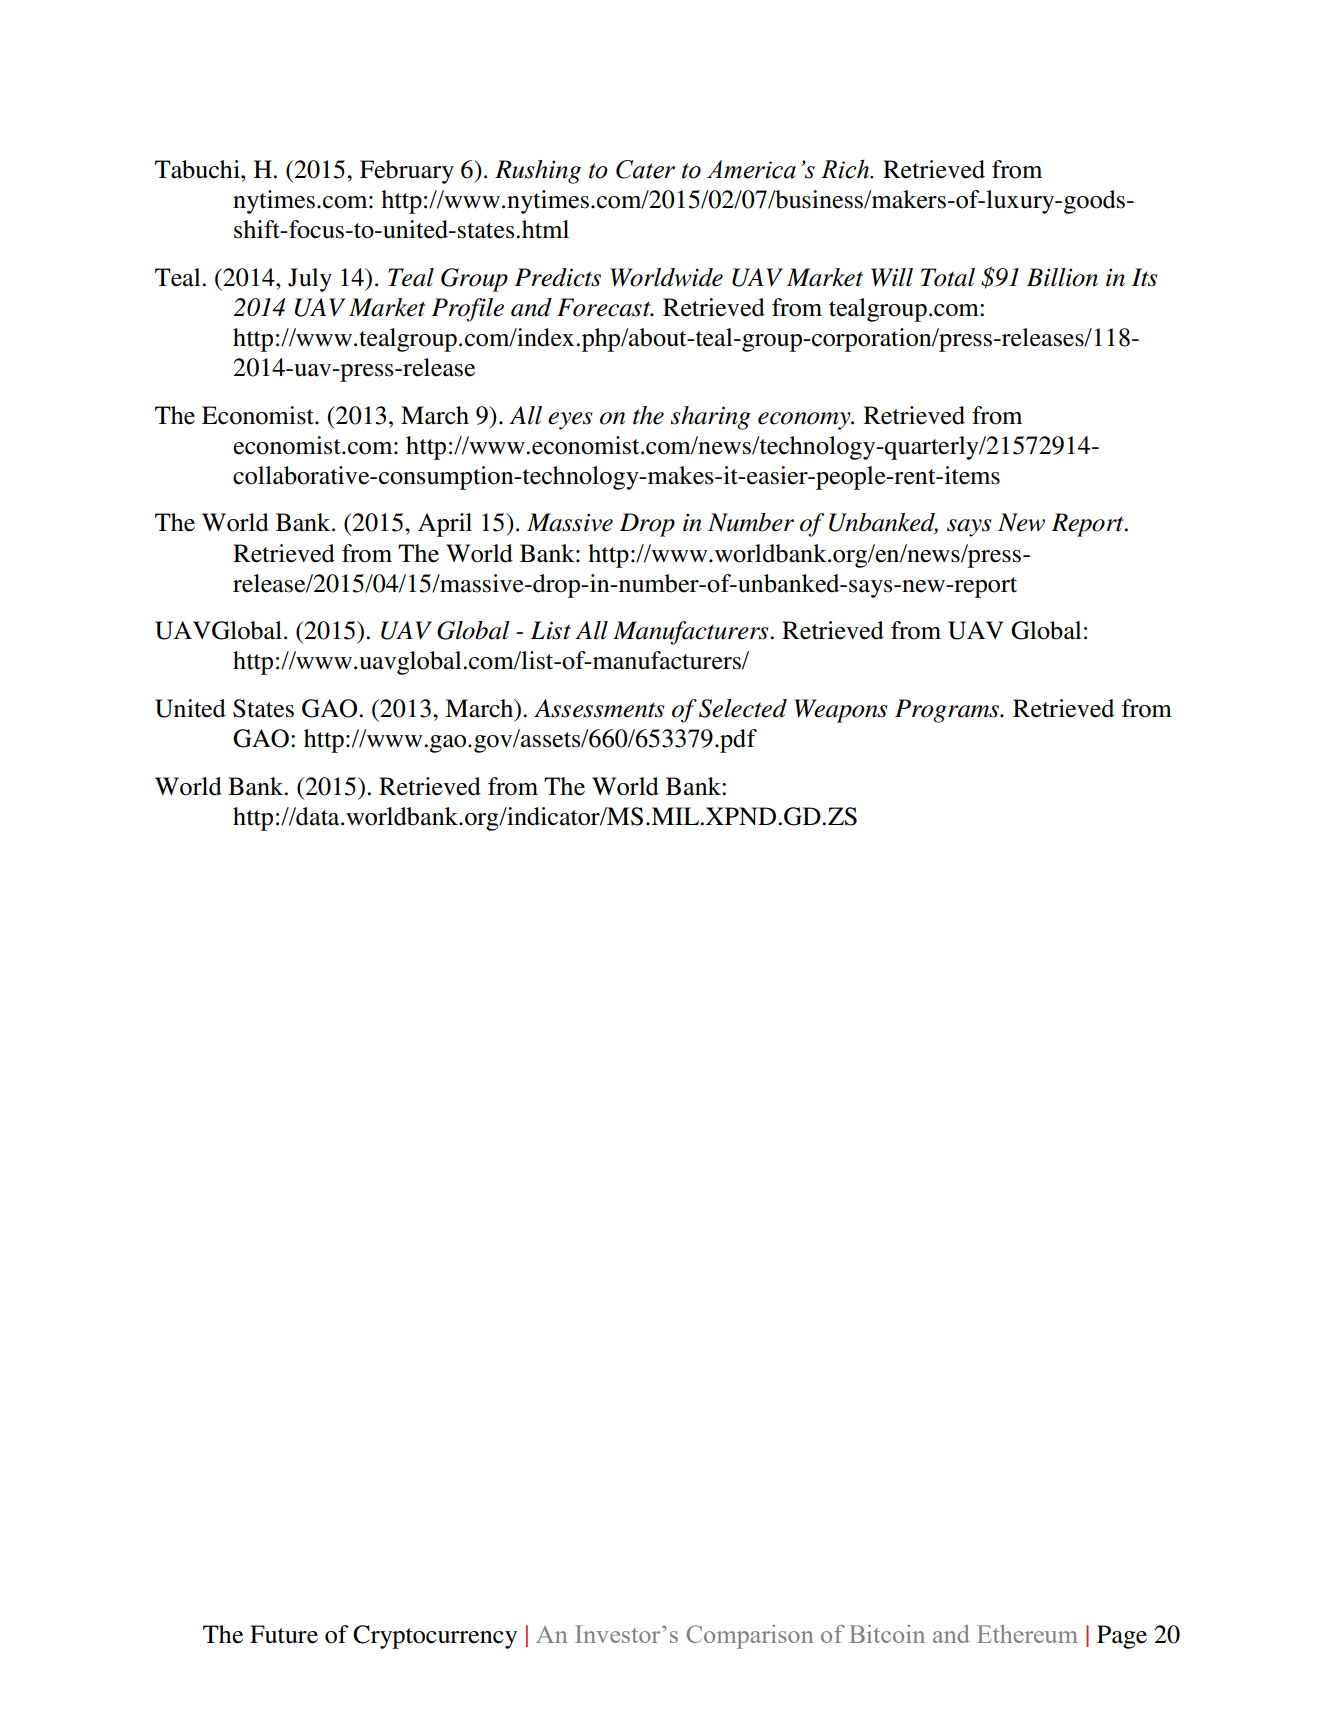  What do you see at coordinates (645, 169) in the image?
I see `Cater` at bounding box center [645, 169].
